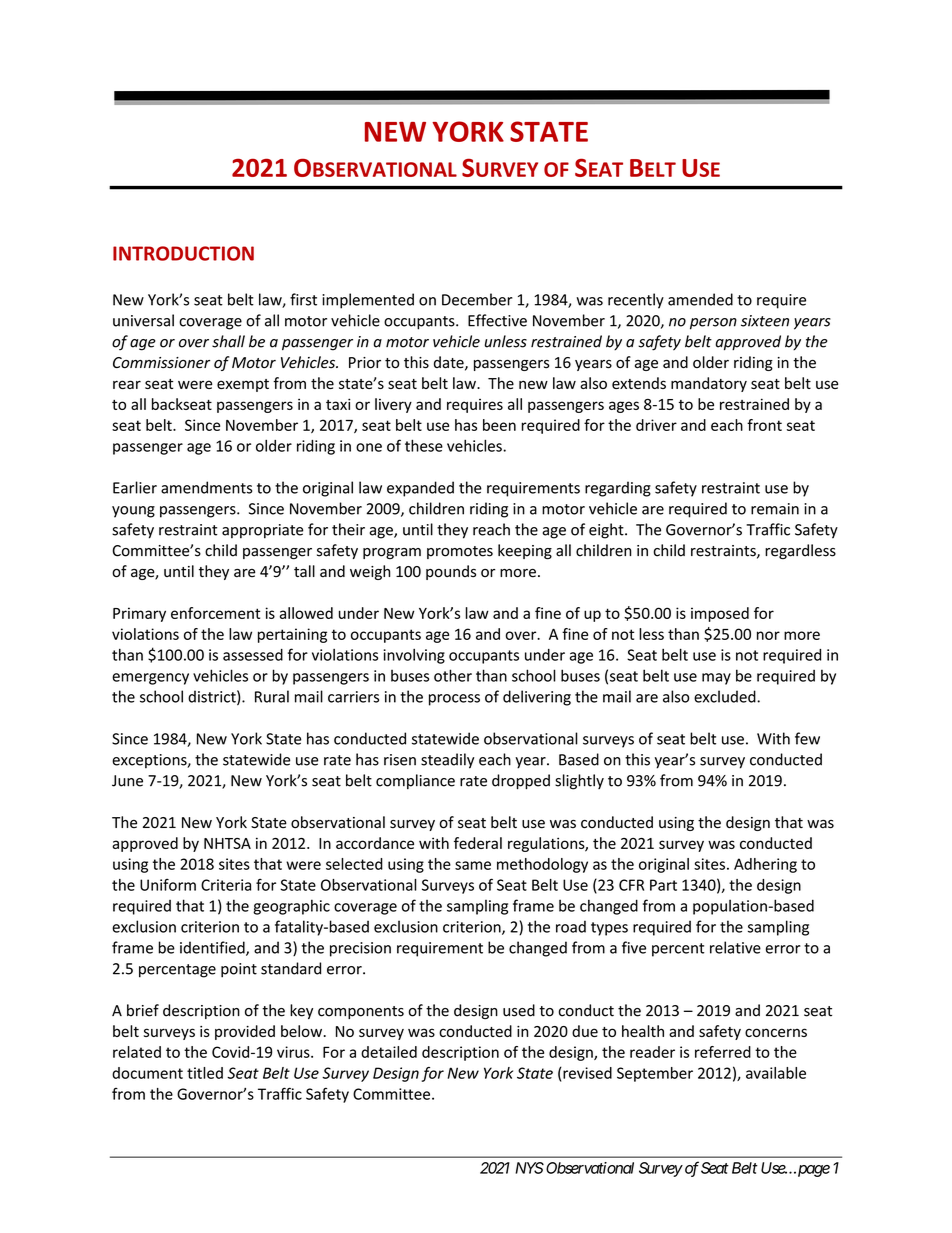 Image resolution: width=952 pixels, height=1233 pixels. What do you see at coordinates (726, 696) in the screenshot?
I see `excluded` at bounding box center [726, 696].
